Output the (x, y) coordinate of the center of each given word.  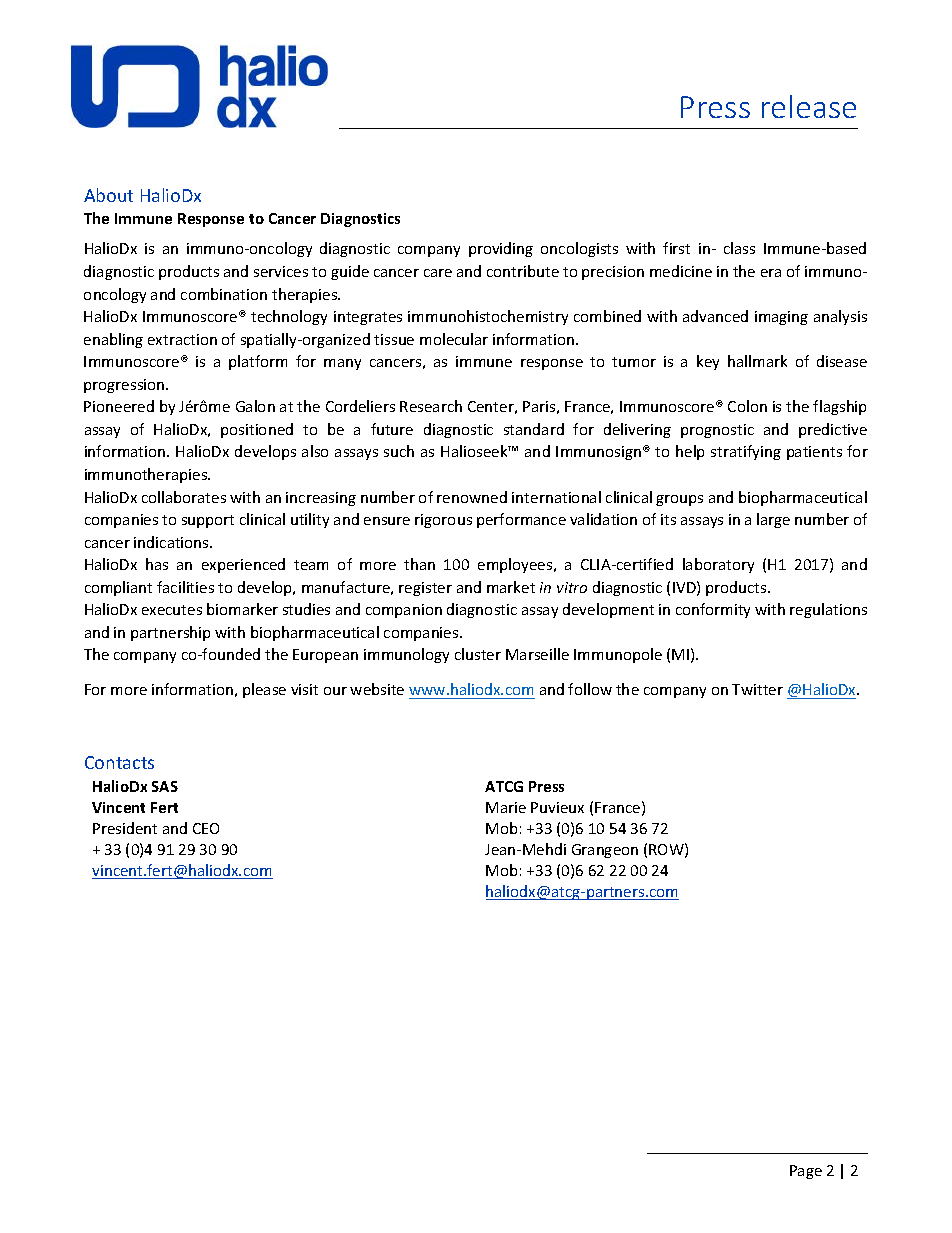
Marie (506, 807)
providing (501, 249)
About (108, 195)
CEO (206, 828)
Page (806, 1172)
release (809, 106)
